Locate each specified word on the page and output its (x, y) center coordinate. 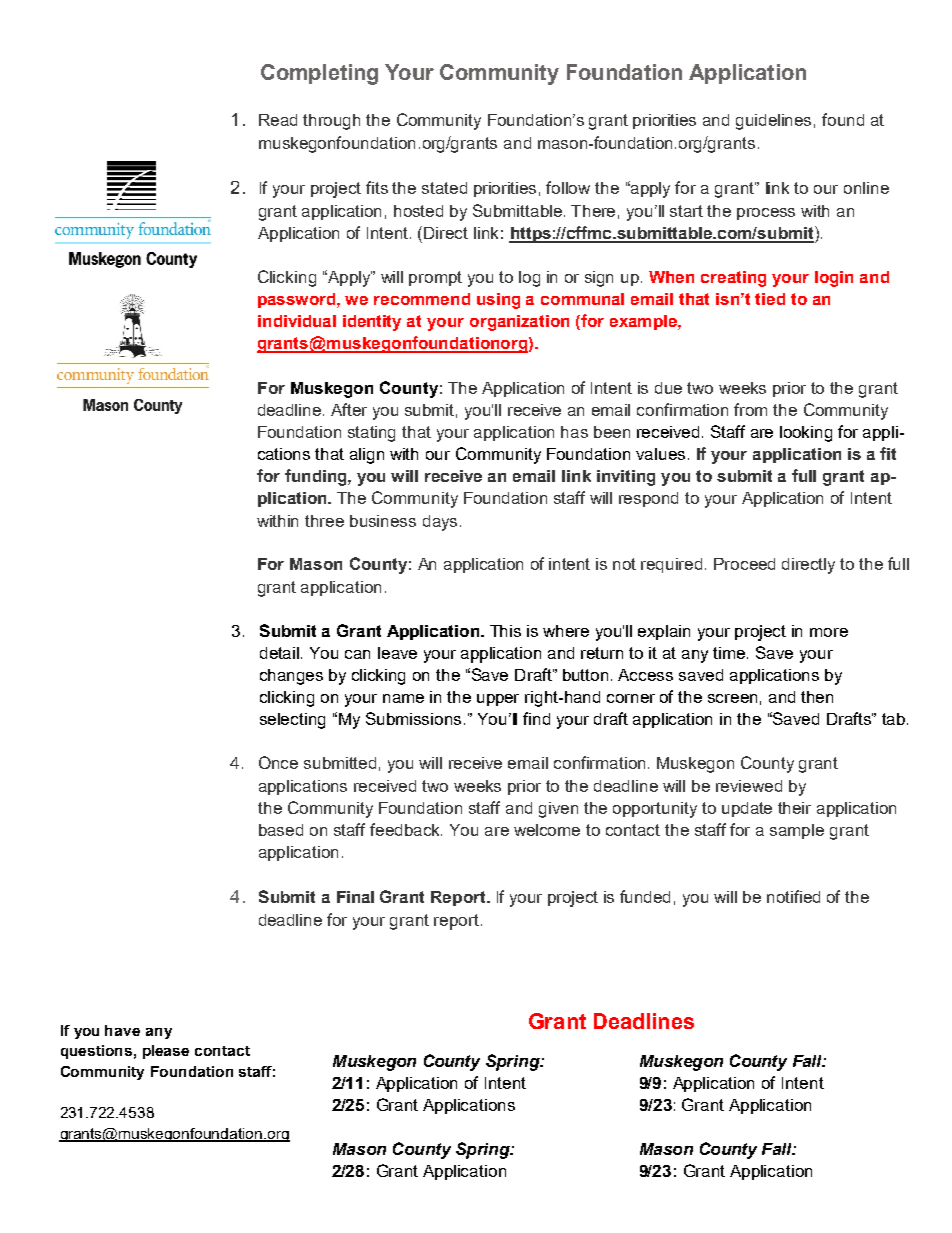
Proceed (744, 564)
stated (444, 188)
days (440, 523)
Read (278, 120)
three (324, 521)
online (866, 188)
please (166, 1052)
